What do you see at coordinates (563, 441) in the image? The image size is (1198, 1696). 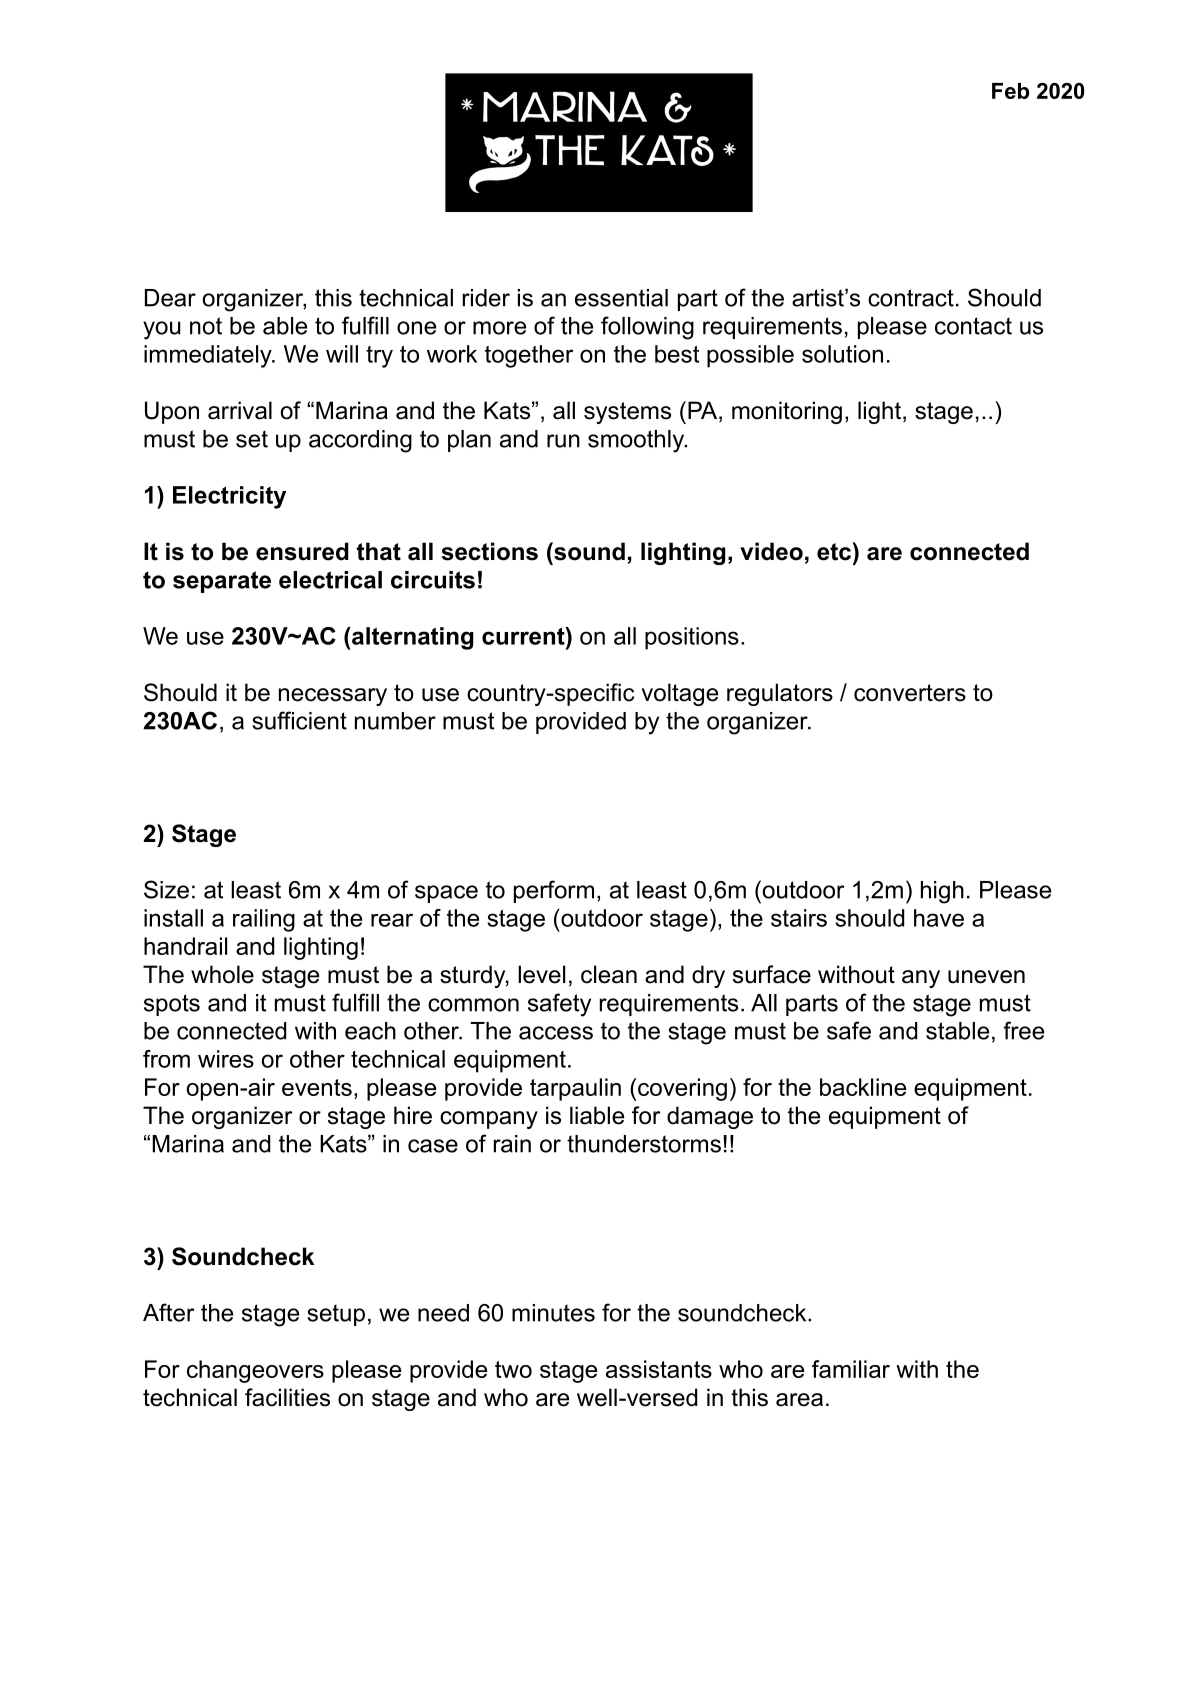 I see `run` at bounding box center [563, 441].
